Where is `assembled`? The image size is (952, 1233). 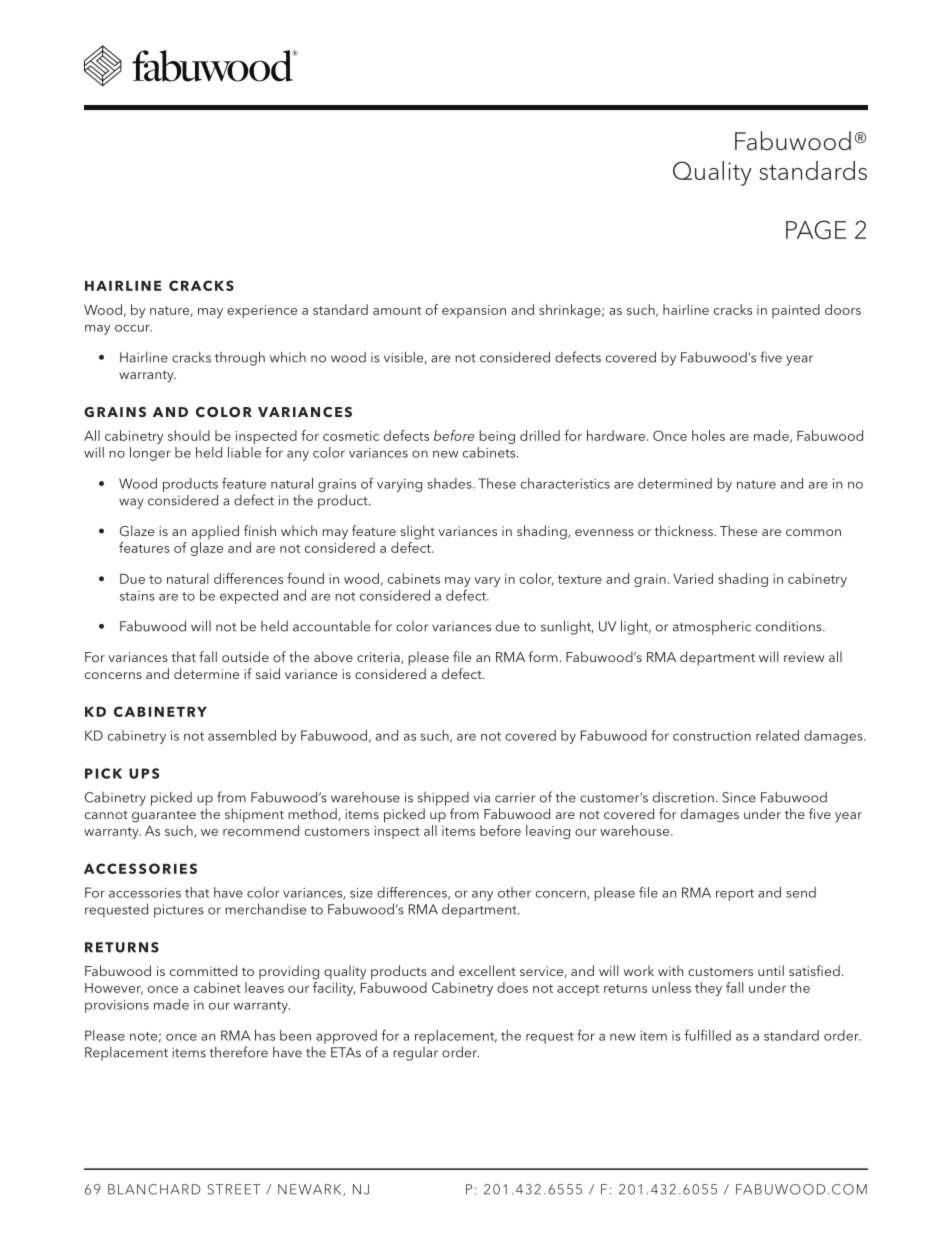 assembled is located at coordinates (242, 735).
